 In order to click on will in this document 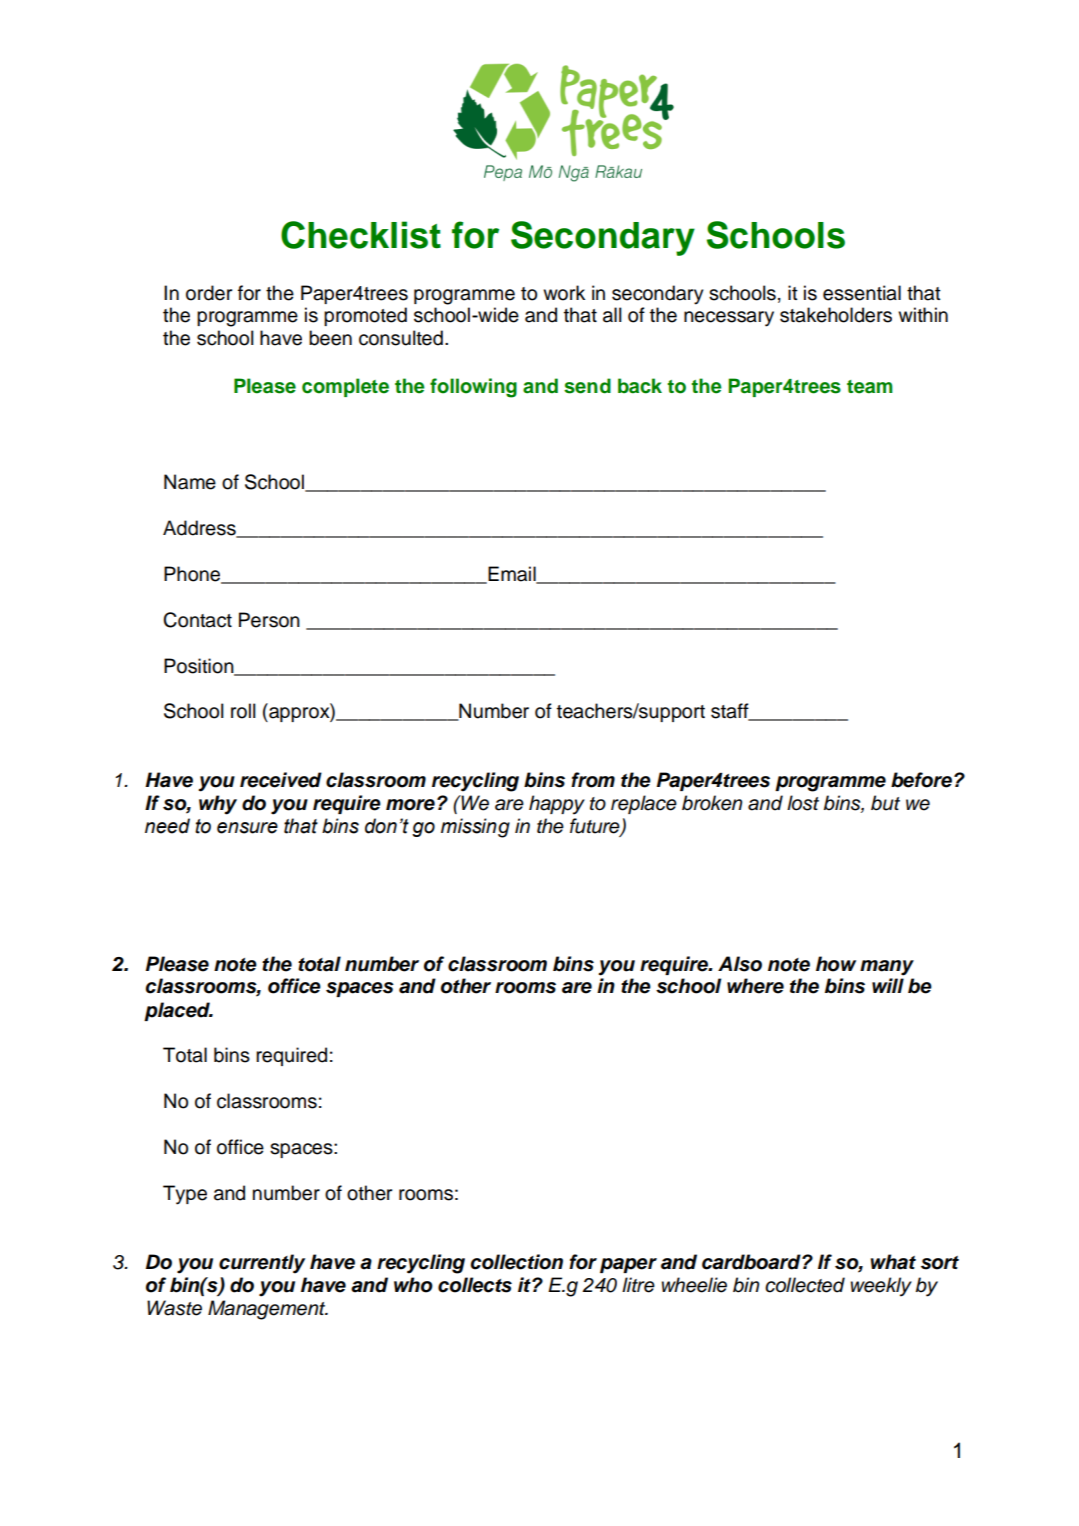, I will do `click(888, 985)`.
